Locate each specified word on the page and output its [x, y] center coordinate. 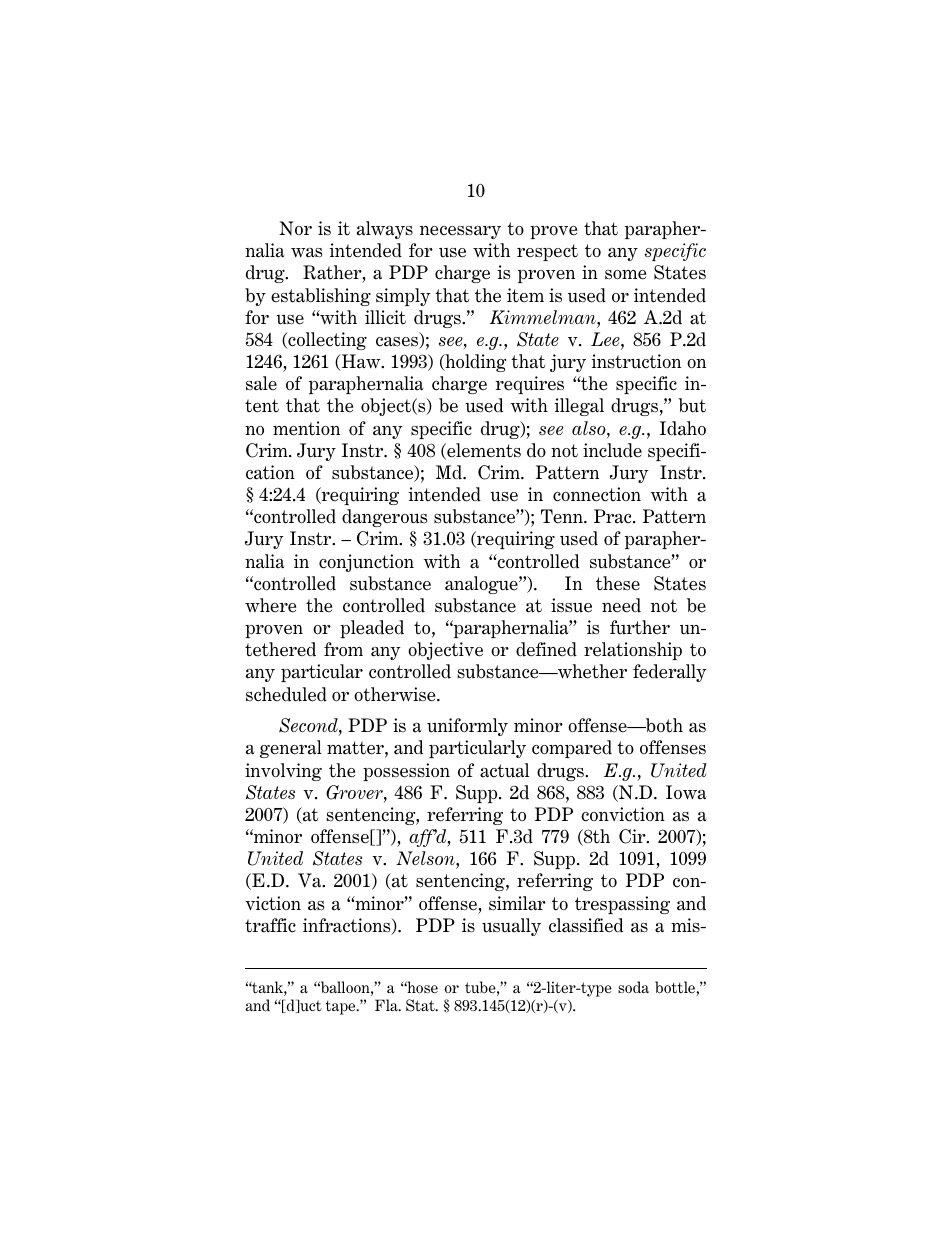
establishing [321, 297]
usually [511, 927]
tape [342, 1007]
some [625, 275]
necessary [460, 232]
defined [546, 649]
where [270, 605]
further [640, 627]
